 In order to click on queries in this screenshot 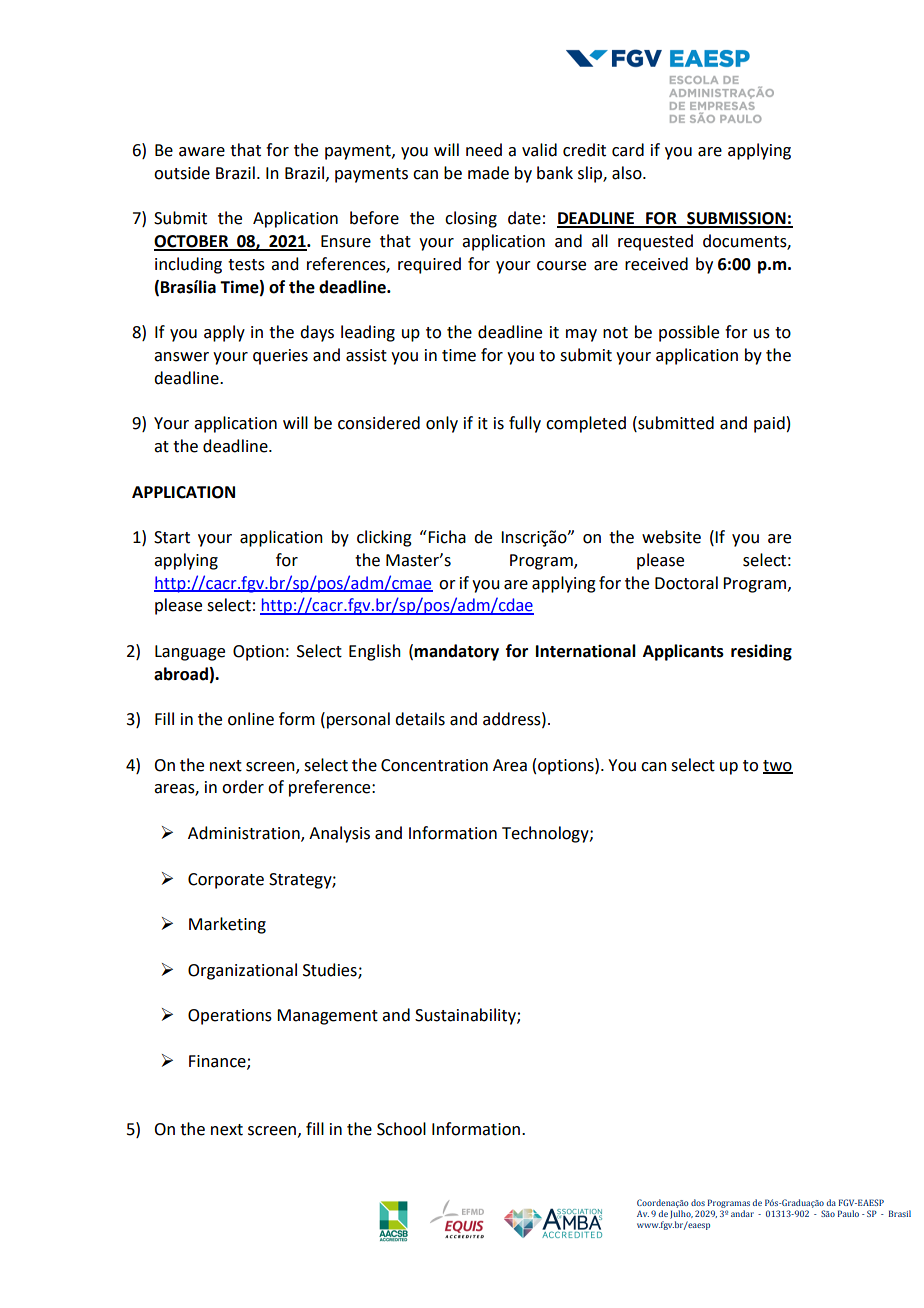, I will do `click(280, 357)`.
